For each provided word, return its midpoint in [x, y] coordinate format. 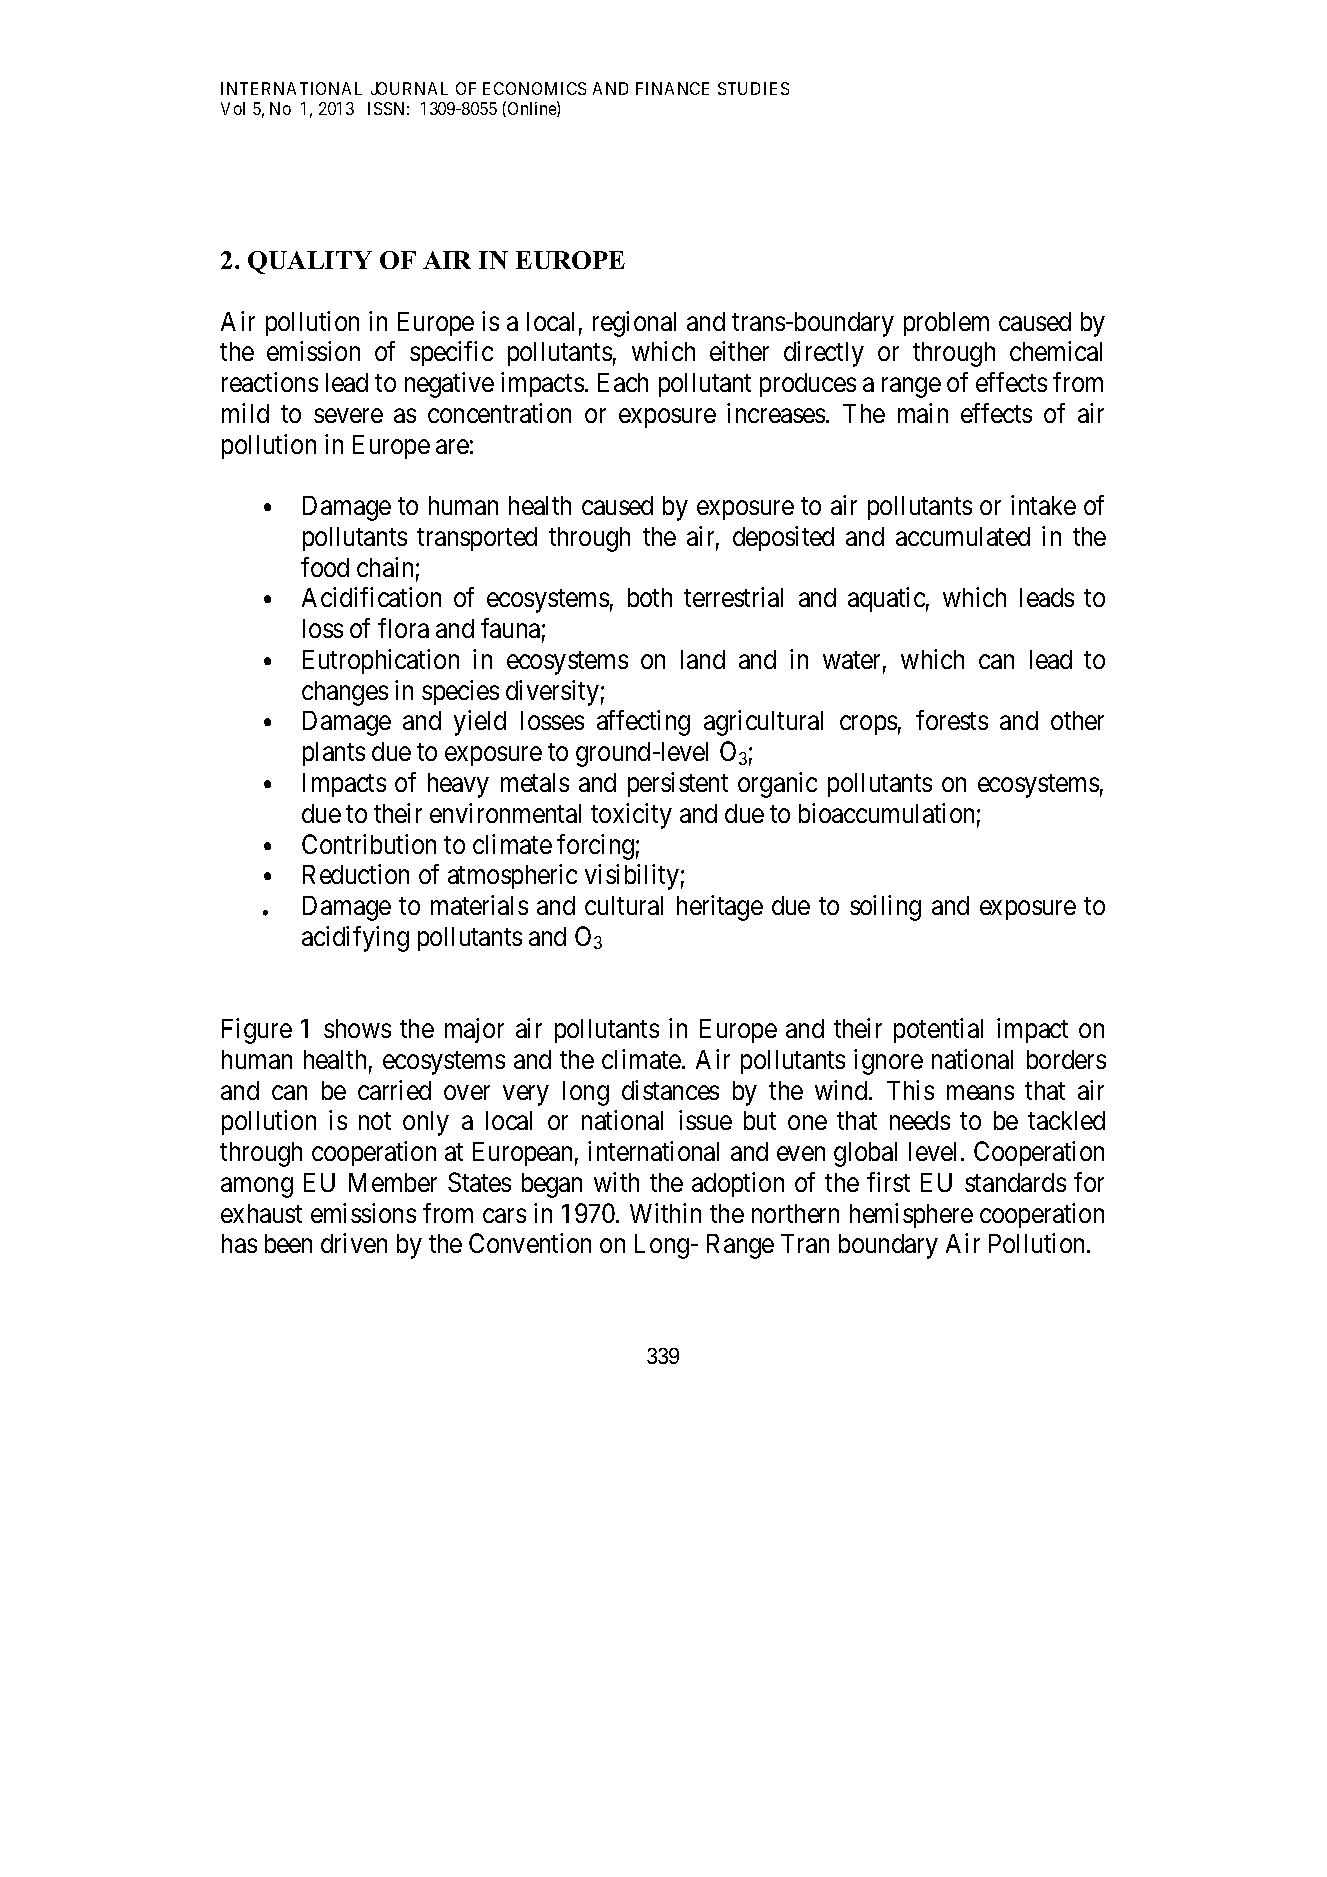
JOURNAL [409, 88]
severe [348, 416]
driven [354, 1243]
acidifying [355, 939]
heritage [720, 908]
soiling [885, 908]
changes [345, 693]
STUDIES [753, 88]
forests [952, 720]
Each [623, 382]
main [923, 413]
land [703, 659]
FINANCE [672, 88]
